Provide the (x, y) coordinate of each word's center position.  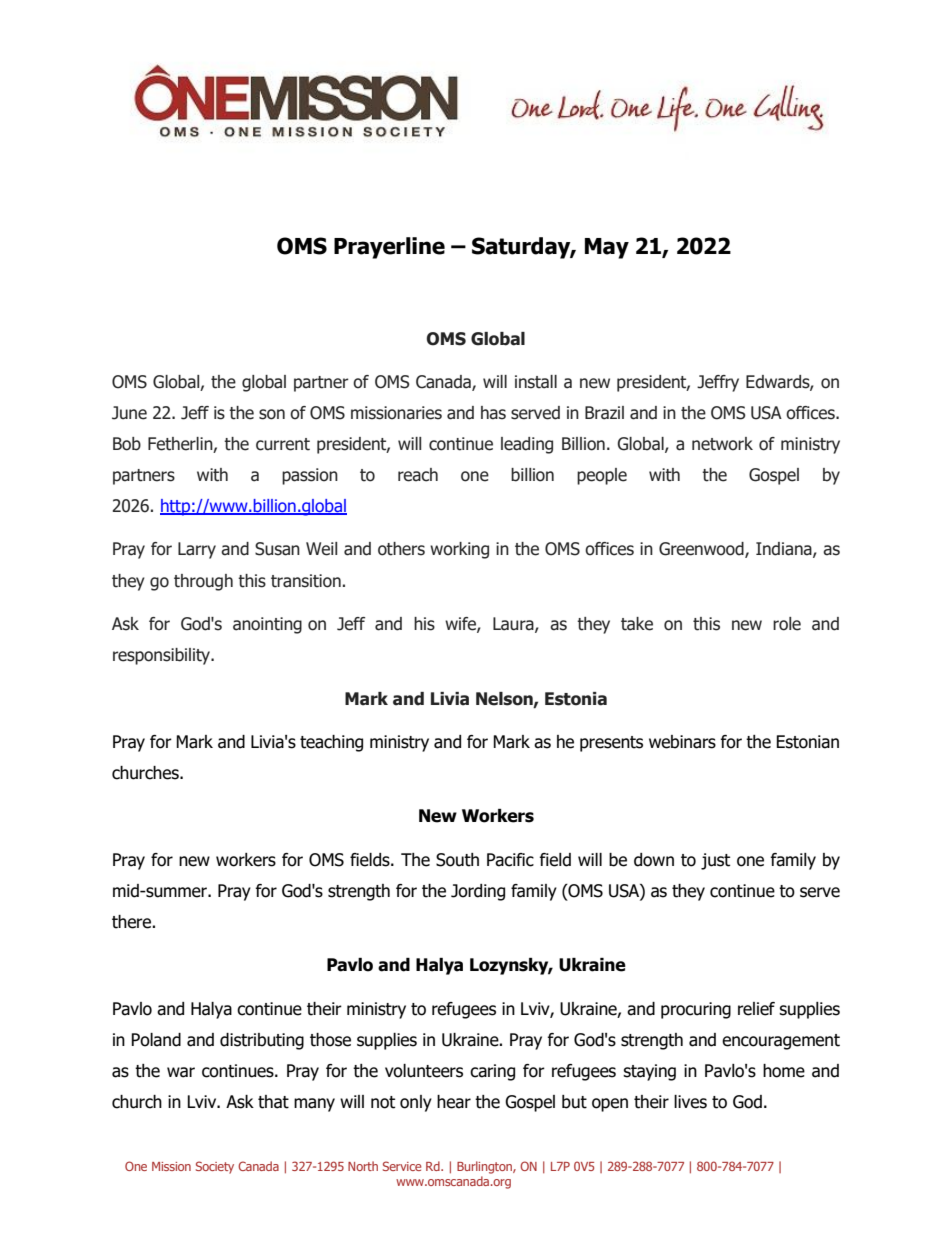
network (722, 444)
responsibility (163, 656)
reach (418, 475)
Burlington (485, 1167)
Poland (156, 1040)
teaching (331, 743)
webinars (682, 742)
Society (215, 1167)
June (129, 413)
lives (690, 1102)
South (457, 860)
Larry (197, 550)
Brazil (604, 413)
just (715, 861)
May (607, 248)
